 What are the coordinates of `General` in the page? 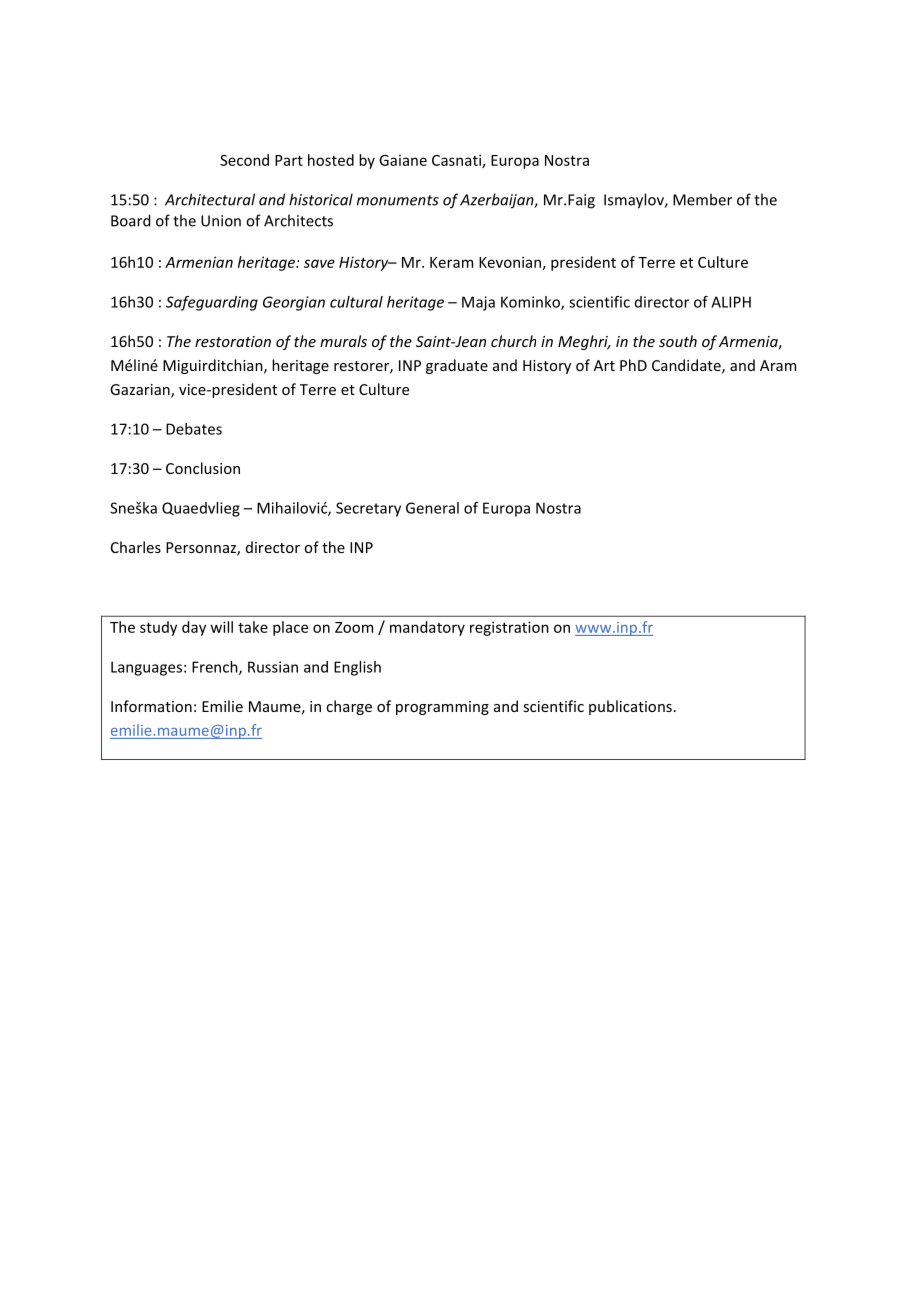 It's located at (432, 508).
